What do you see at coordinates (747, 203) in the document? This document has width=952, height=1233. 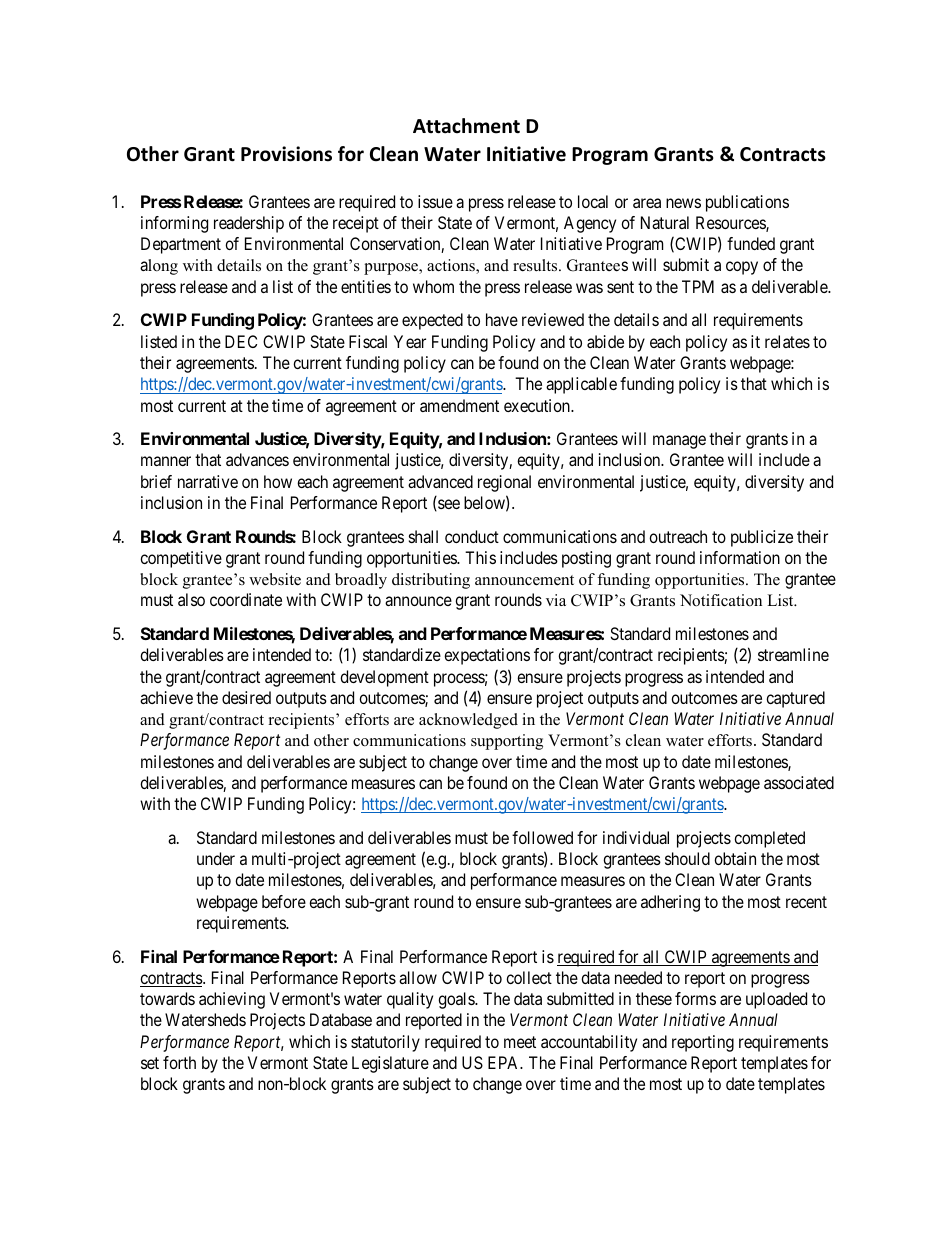 I see `publications` at bounding box center [747, 203].
